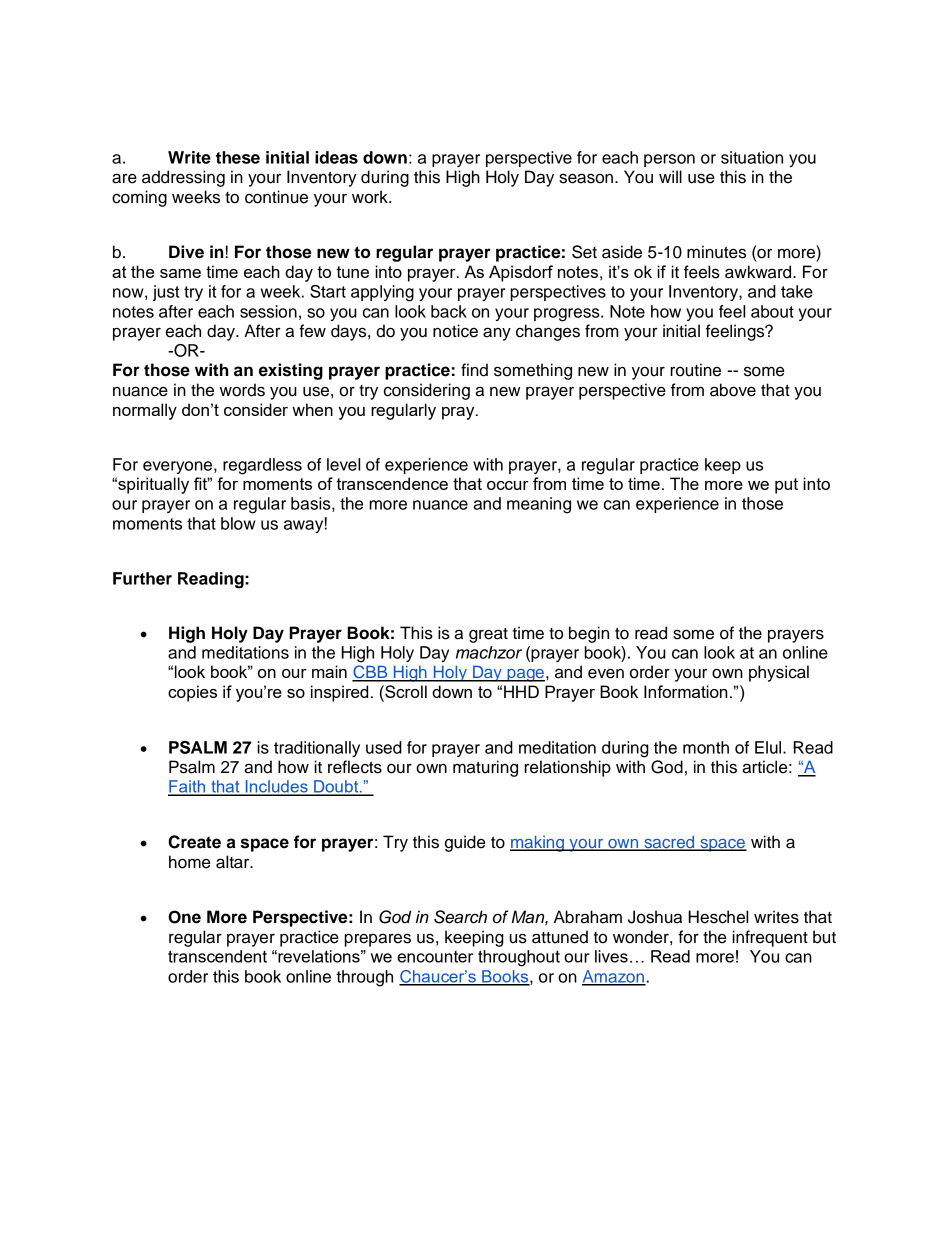 Image resolution: width=952 pixels, height=1233 pixels. Describe the element at coordinates (770, 938) in the image. I see `infrequent` at that location.
